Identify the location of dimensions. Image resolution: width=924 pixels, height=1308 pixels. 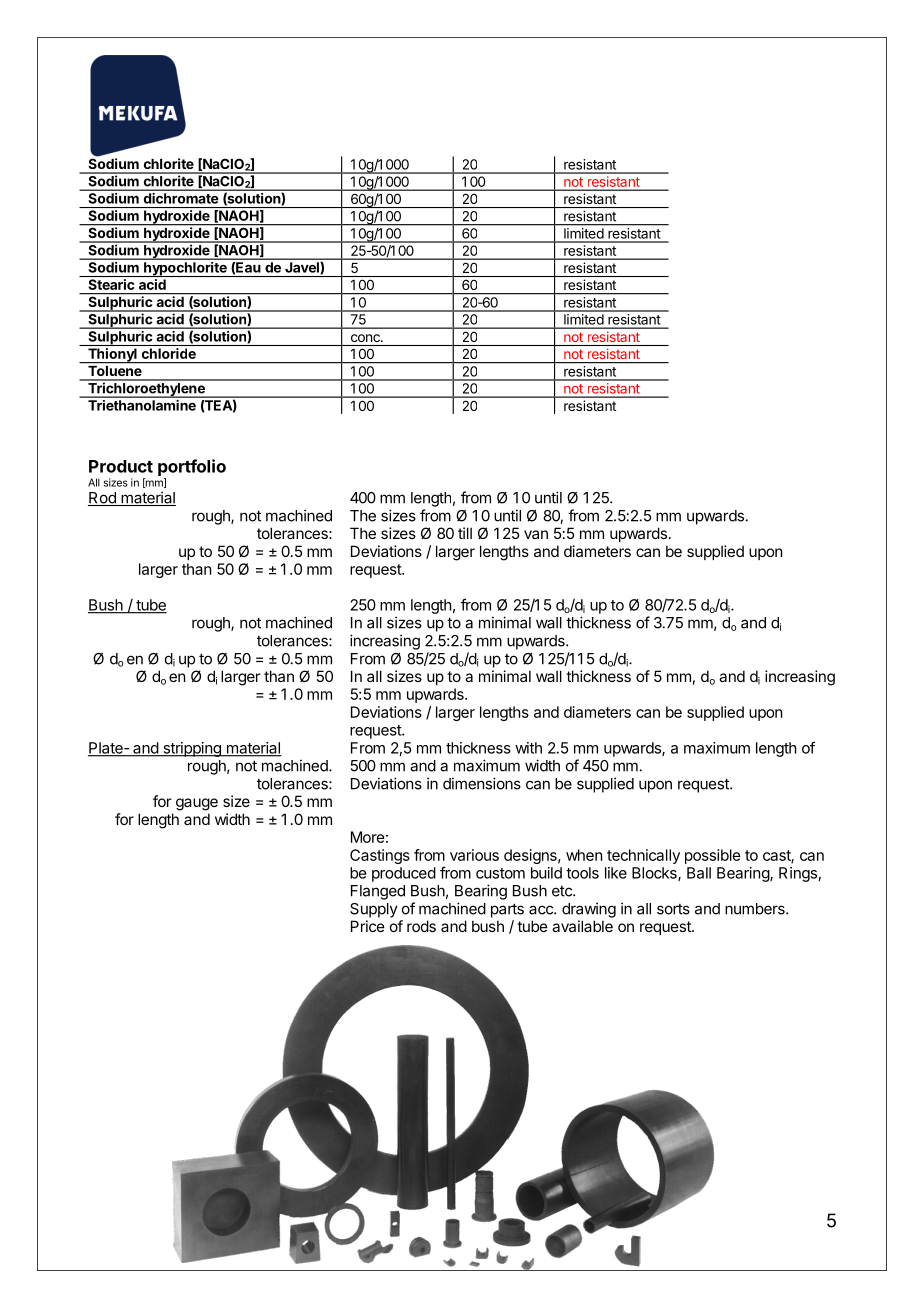
(482, 783).
